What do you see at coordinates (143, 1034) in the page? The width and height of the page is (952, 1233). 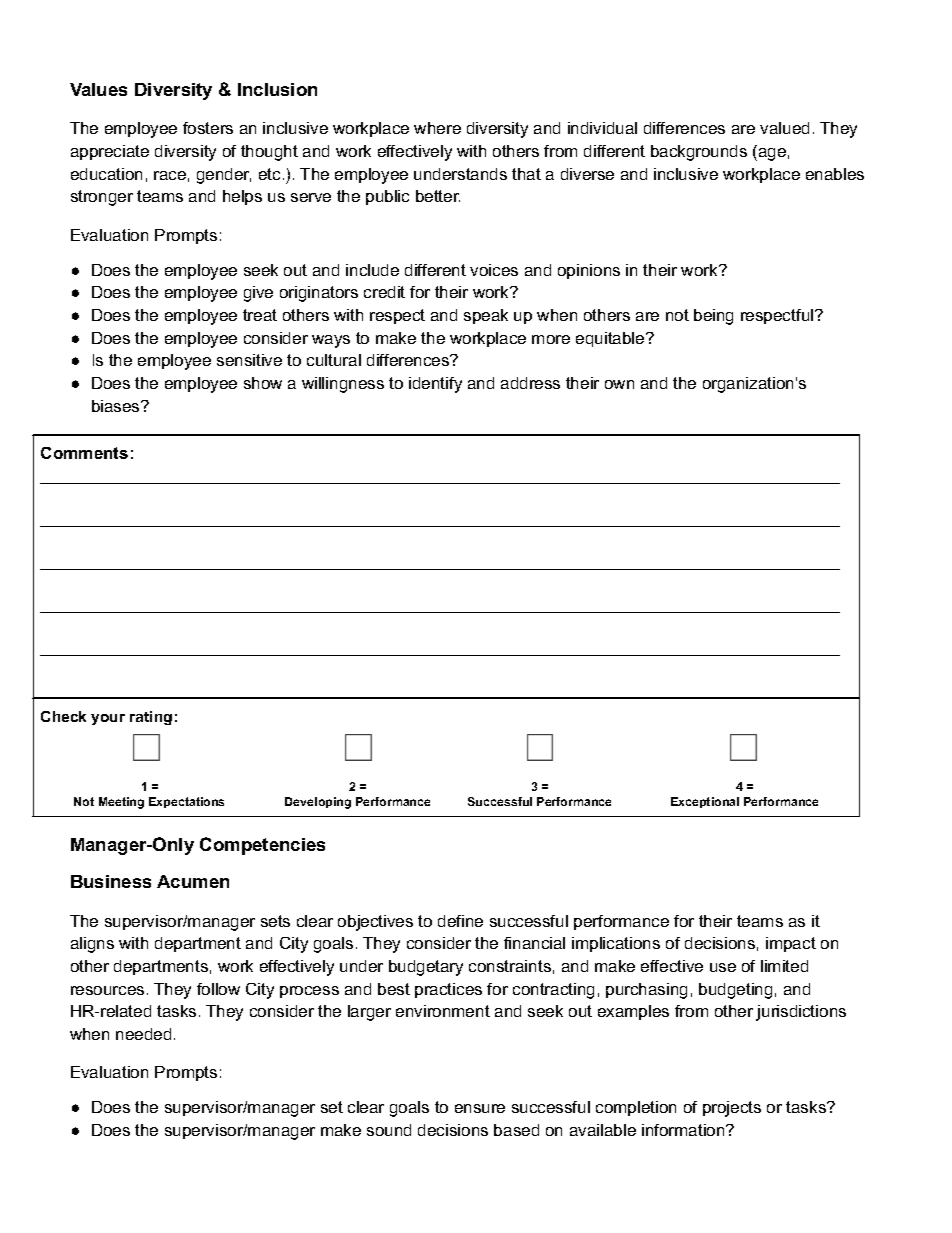 I see `needed` at bounding box center [143, 1034].
